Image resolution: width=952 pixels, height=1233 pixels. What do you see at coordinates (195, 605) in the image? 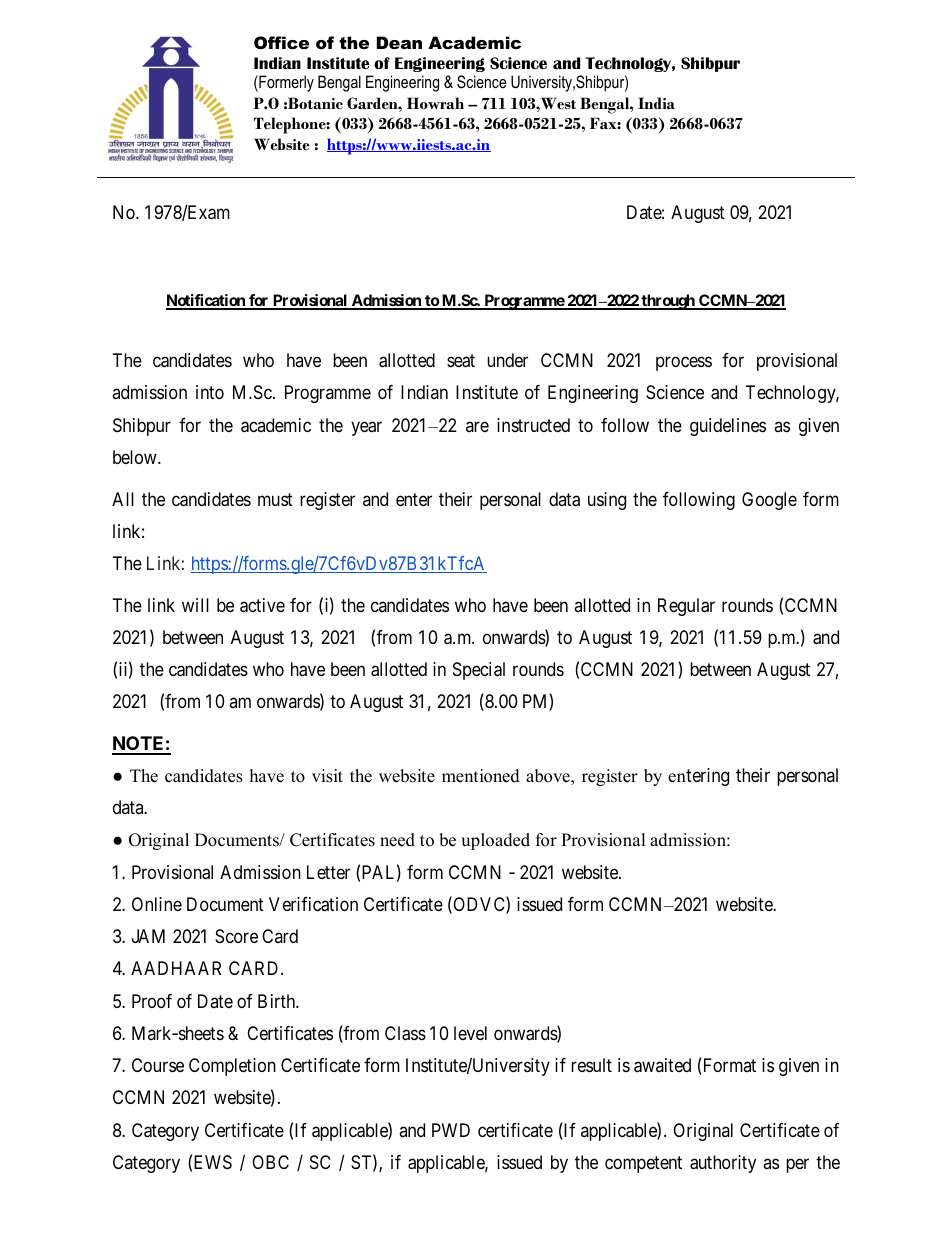
I see `will` at bounding box center [195, 605].
